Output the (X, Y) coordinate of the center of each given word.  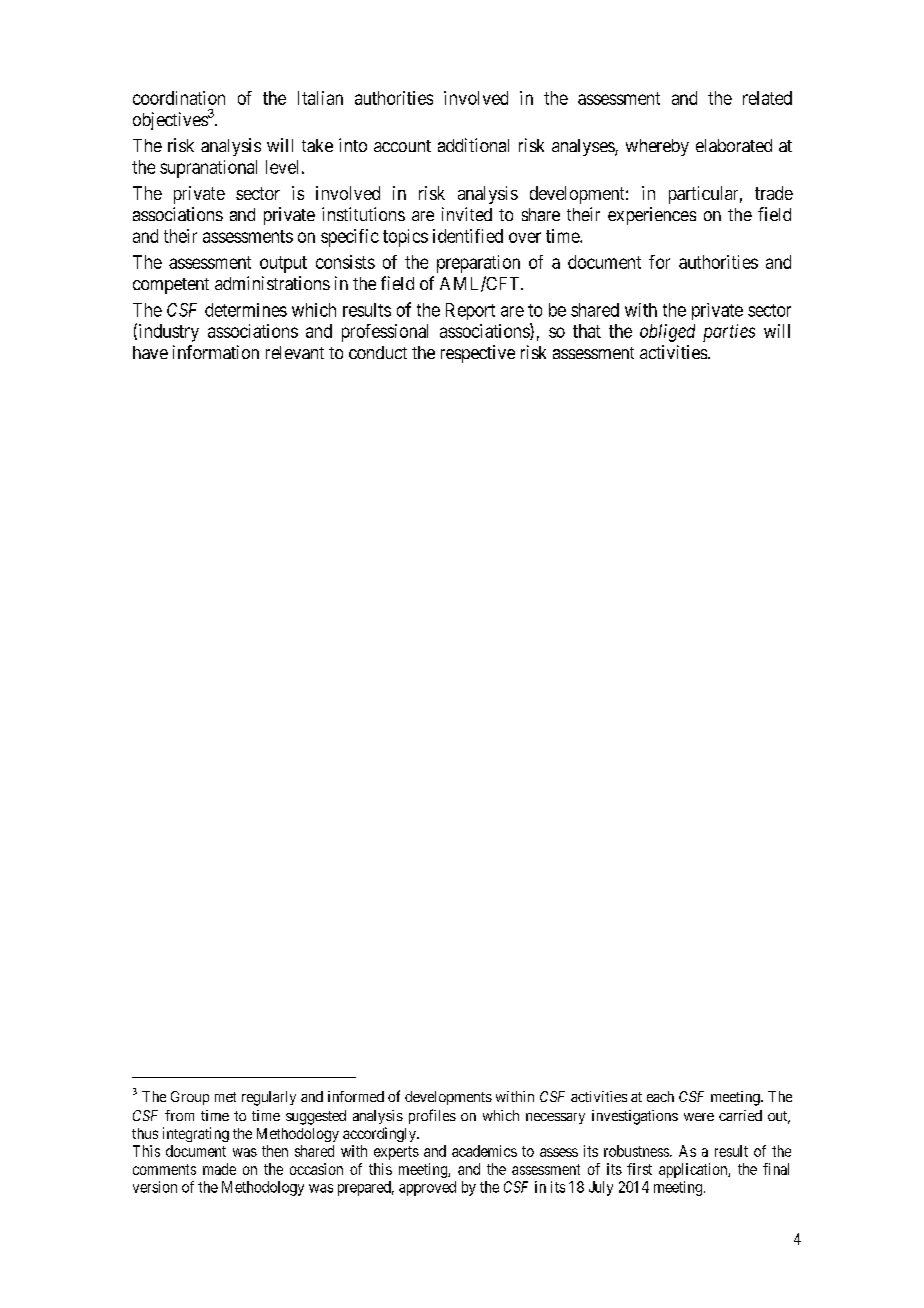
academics (484, 1151)
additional (473, 145)
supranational (208, 169)
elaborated (734, 145)
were (699, 1117)
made (219, 1169)
